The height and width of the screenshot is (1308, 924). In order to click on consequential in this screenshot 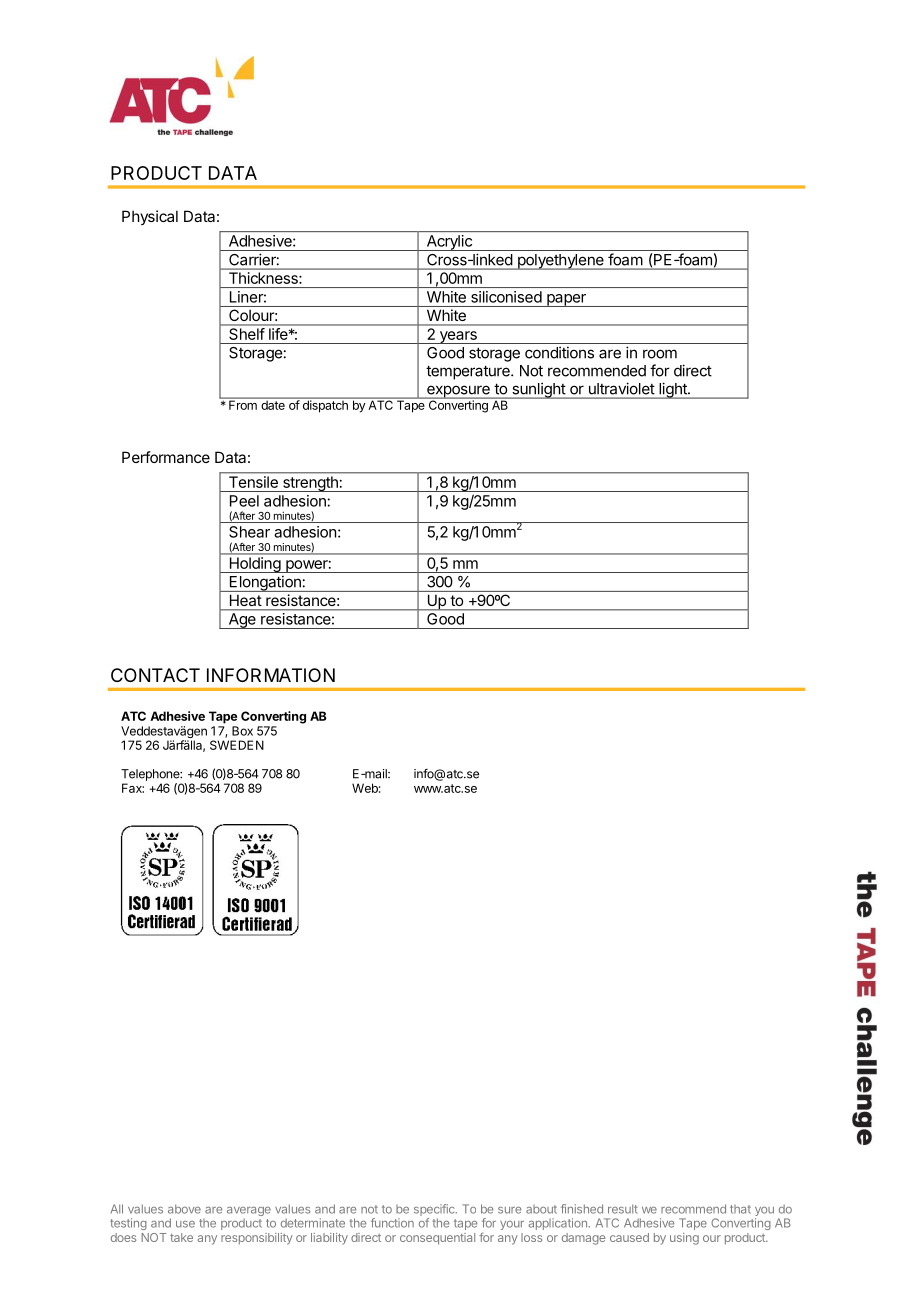, I will do `click(437, 1239)`.
